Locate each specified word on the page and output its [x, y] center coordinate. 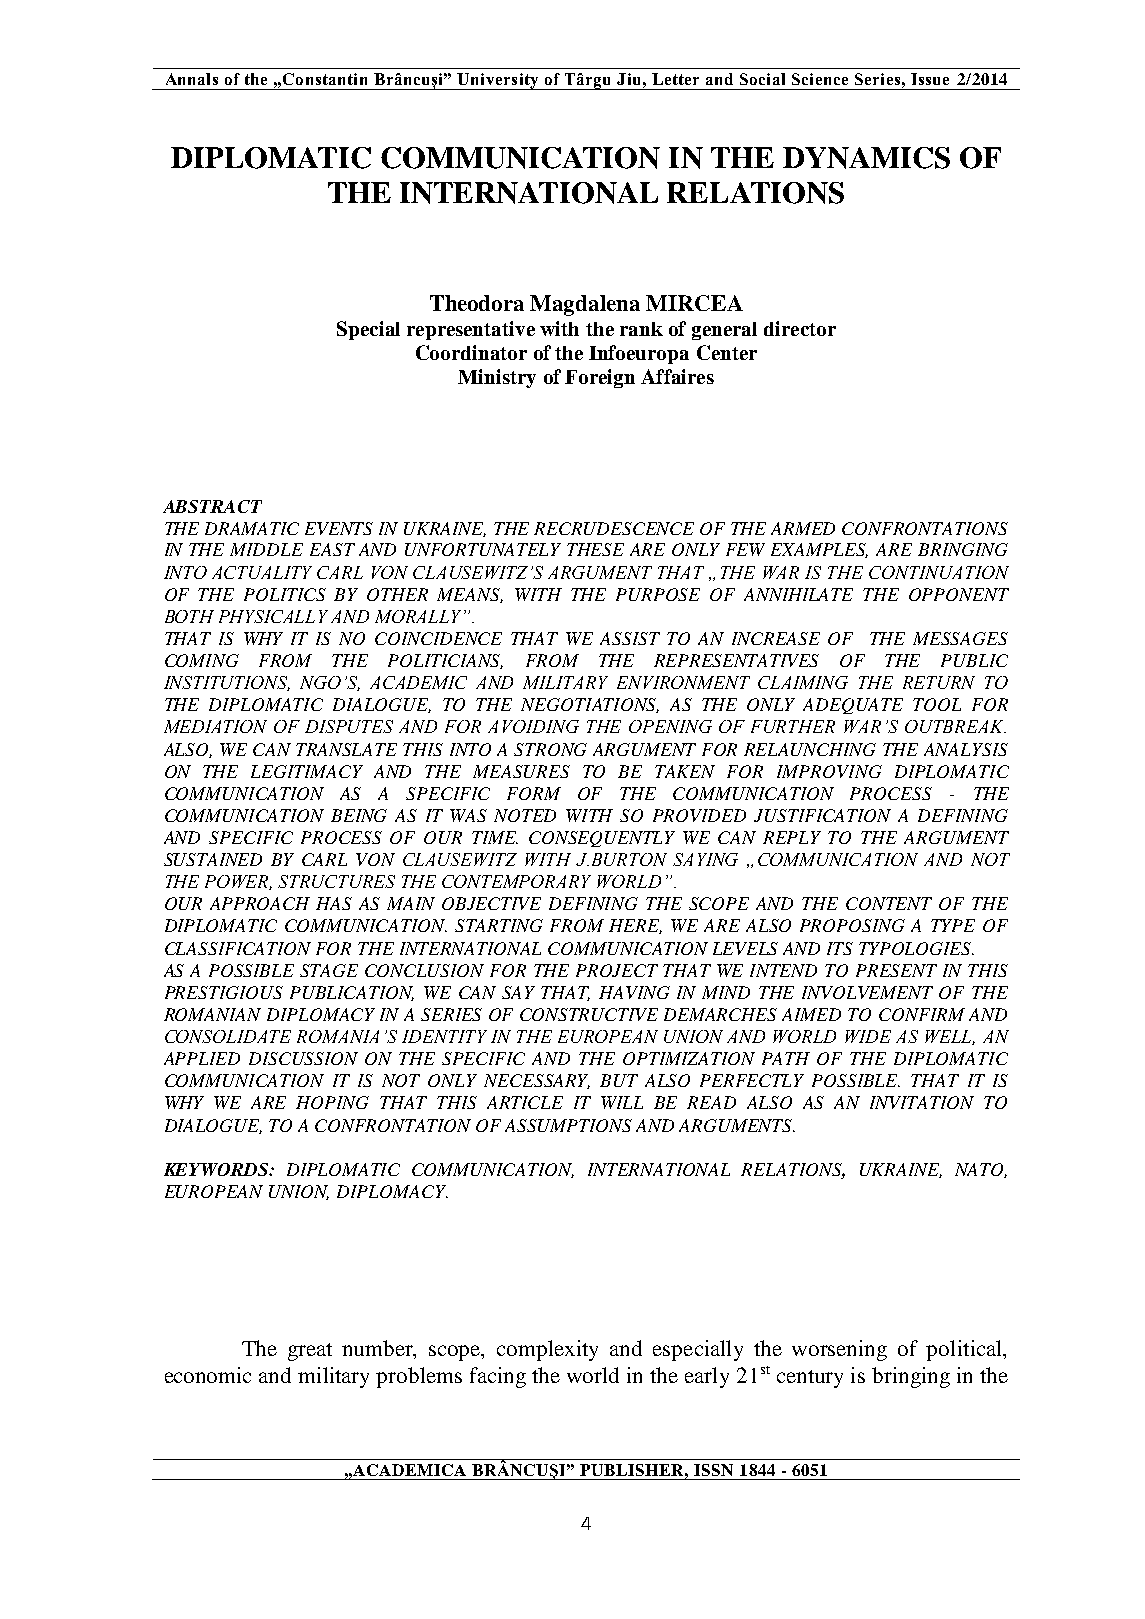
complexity [547, 1350]
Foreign [600, 378]
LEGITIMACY [307, 771]
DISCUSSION [303, 1058]
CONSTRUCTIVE [589, 1014]
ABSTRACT [212, 506]
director [800, 328]
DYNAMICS [866, 158]
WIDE [868, 1036]
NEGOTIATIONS [590, 705]
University [498, 81]
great [310, 1352]
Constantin [325, 79]
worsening [839, 1350]
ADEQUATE [853, 706]
